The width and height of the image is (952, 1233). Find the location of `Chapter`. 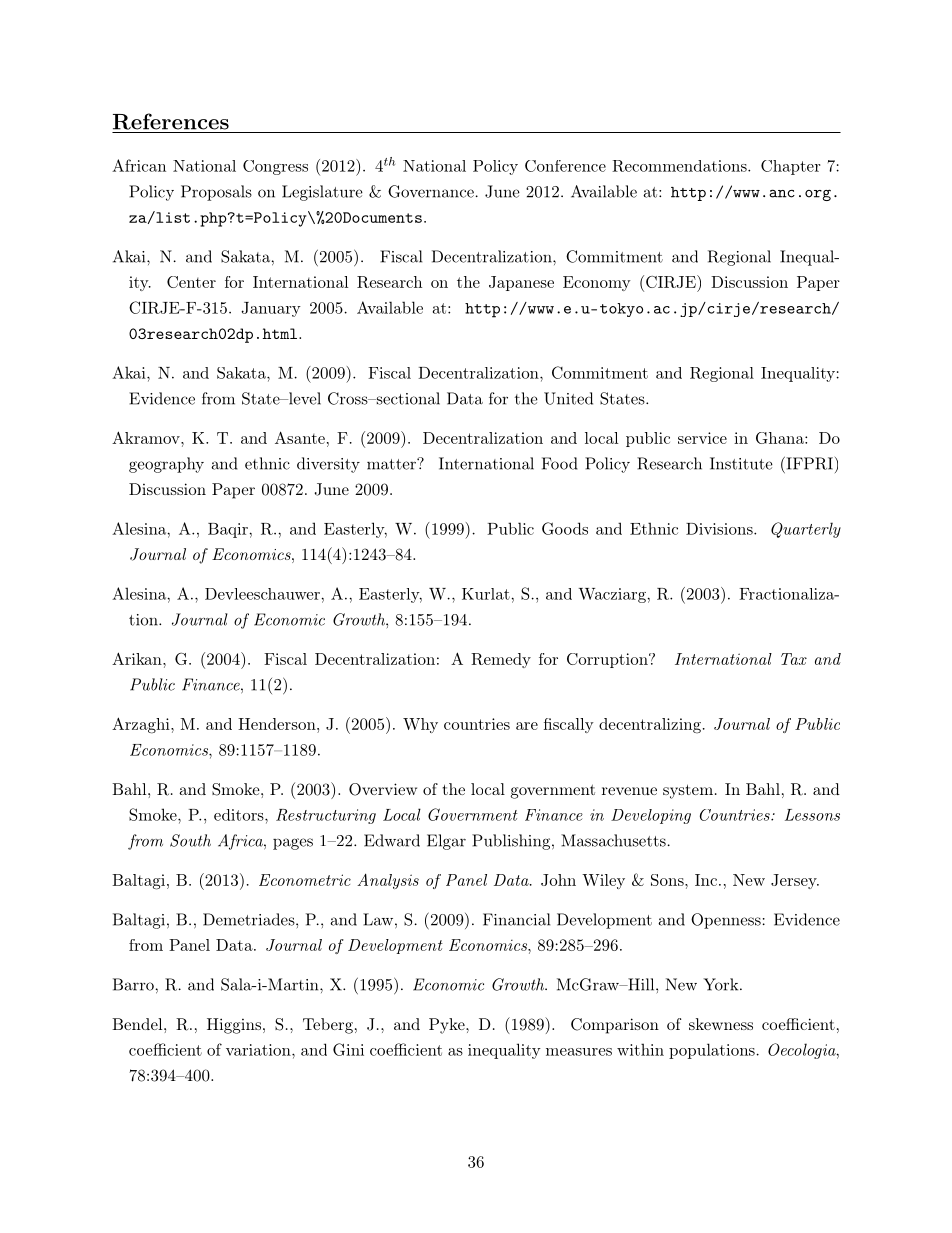

Chapter is located at coordinates (791, 167).
